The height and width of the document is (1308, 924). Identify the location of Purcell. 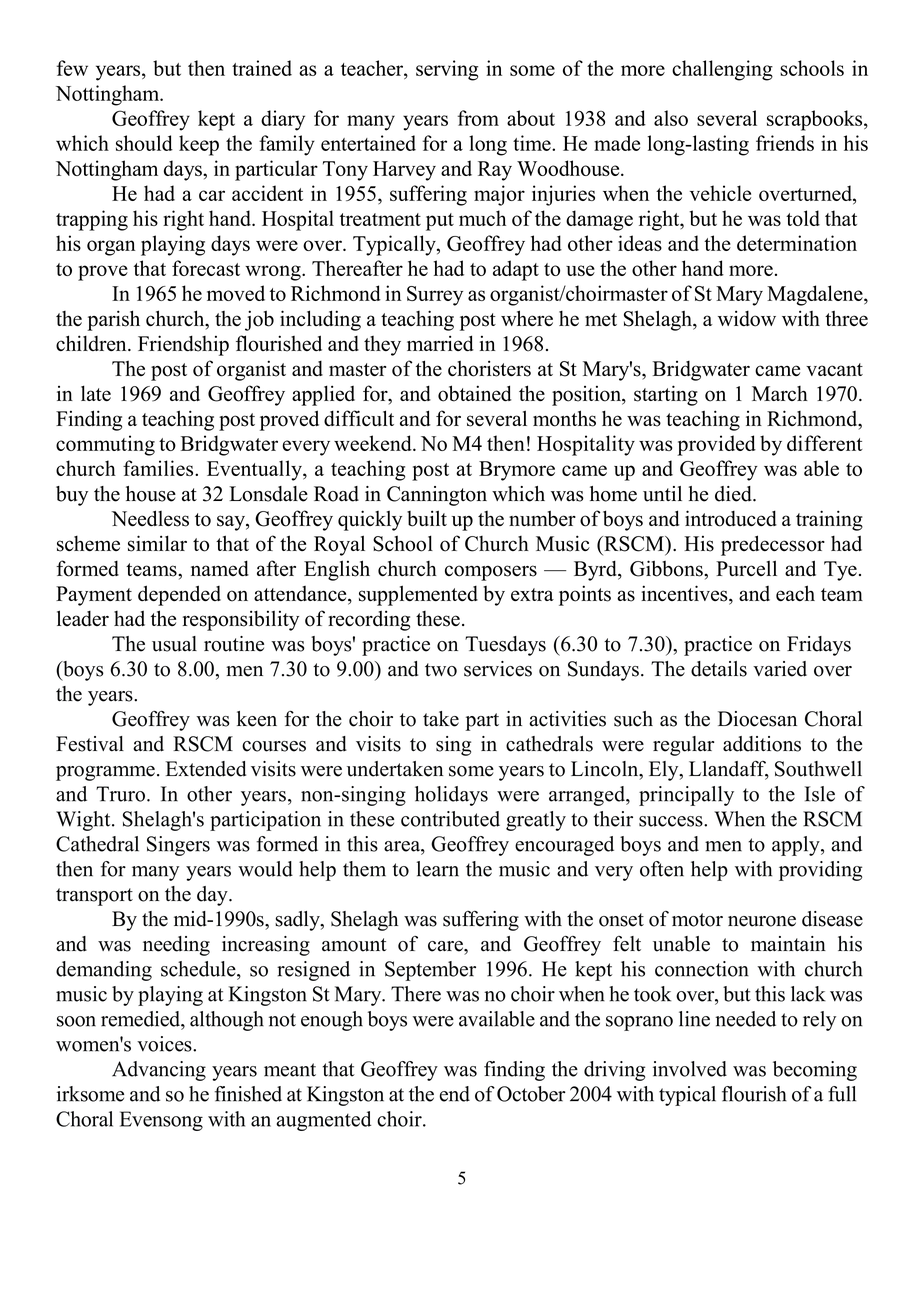
(746, 568).
